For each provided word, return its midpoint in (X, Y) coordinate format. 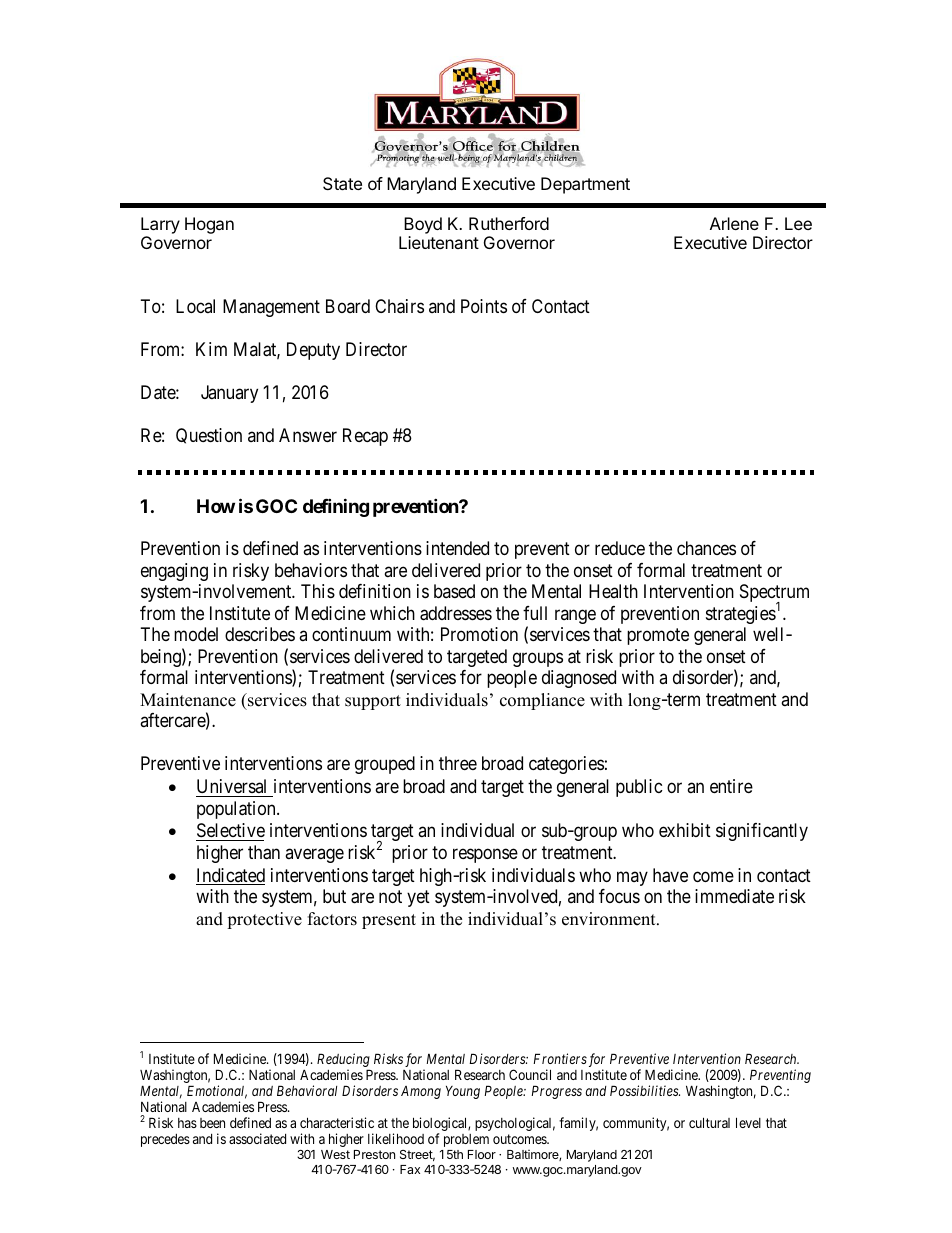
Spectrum (774, 594)
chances (706, 548)
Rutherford (509, 223)
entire (731, 786)
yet (418, 898)
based (454, 591)
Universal (231, 786)
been (212, 1123)
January (229, 394)
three (458, 763)
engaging (174, 572)
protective (264, 920)
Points (484, 306)
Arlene (734, 223)
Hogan (209, 225)
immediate (734, 896)
